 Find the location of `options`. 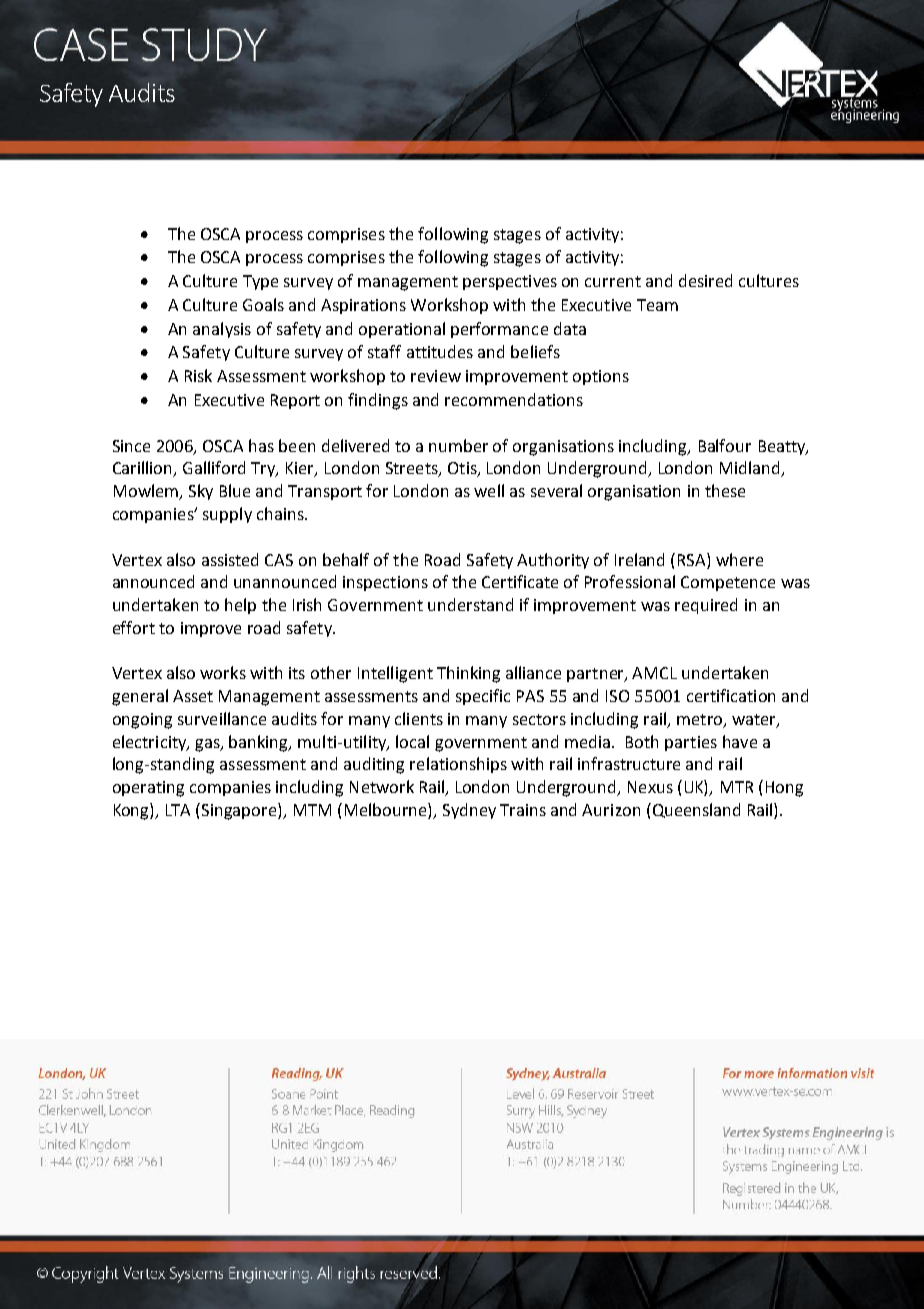

options is located at coordinates (601, 377).
